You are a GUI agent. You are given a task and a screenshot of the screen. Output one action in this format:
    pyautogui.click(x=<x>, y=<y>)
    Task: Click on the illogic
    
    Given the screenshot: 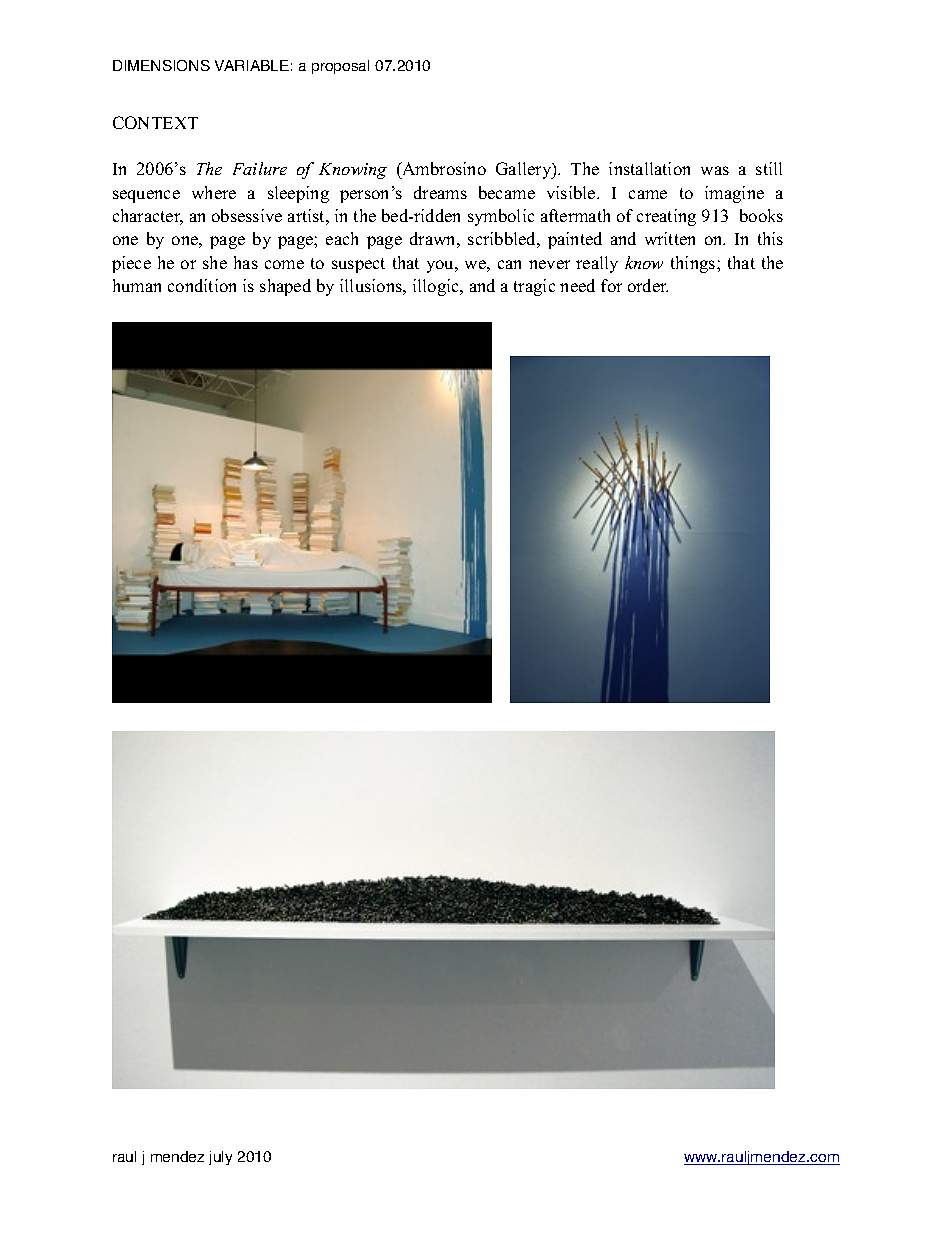 What is the action you would take?
    pyautogui.click(x=437, y=287)
